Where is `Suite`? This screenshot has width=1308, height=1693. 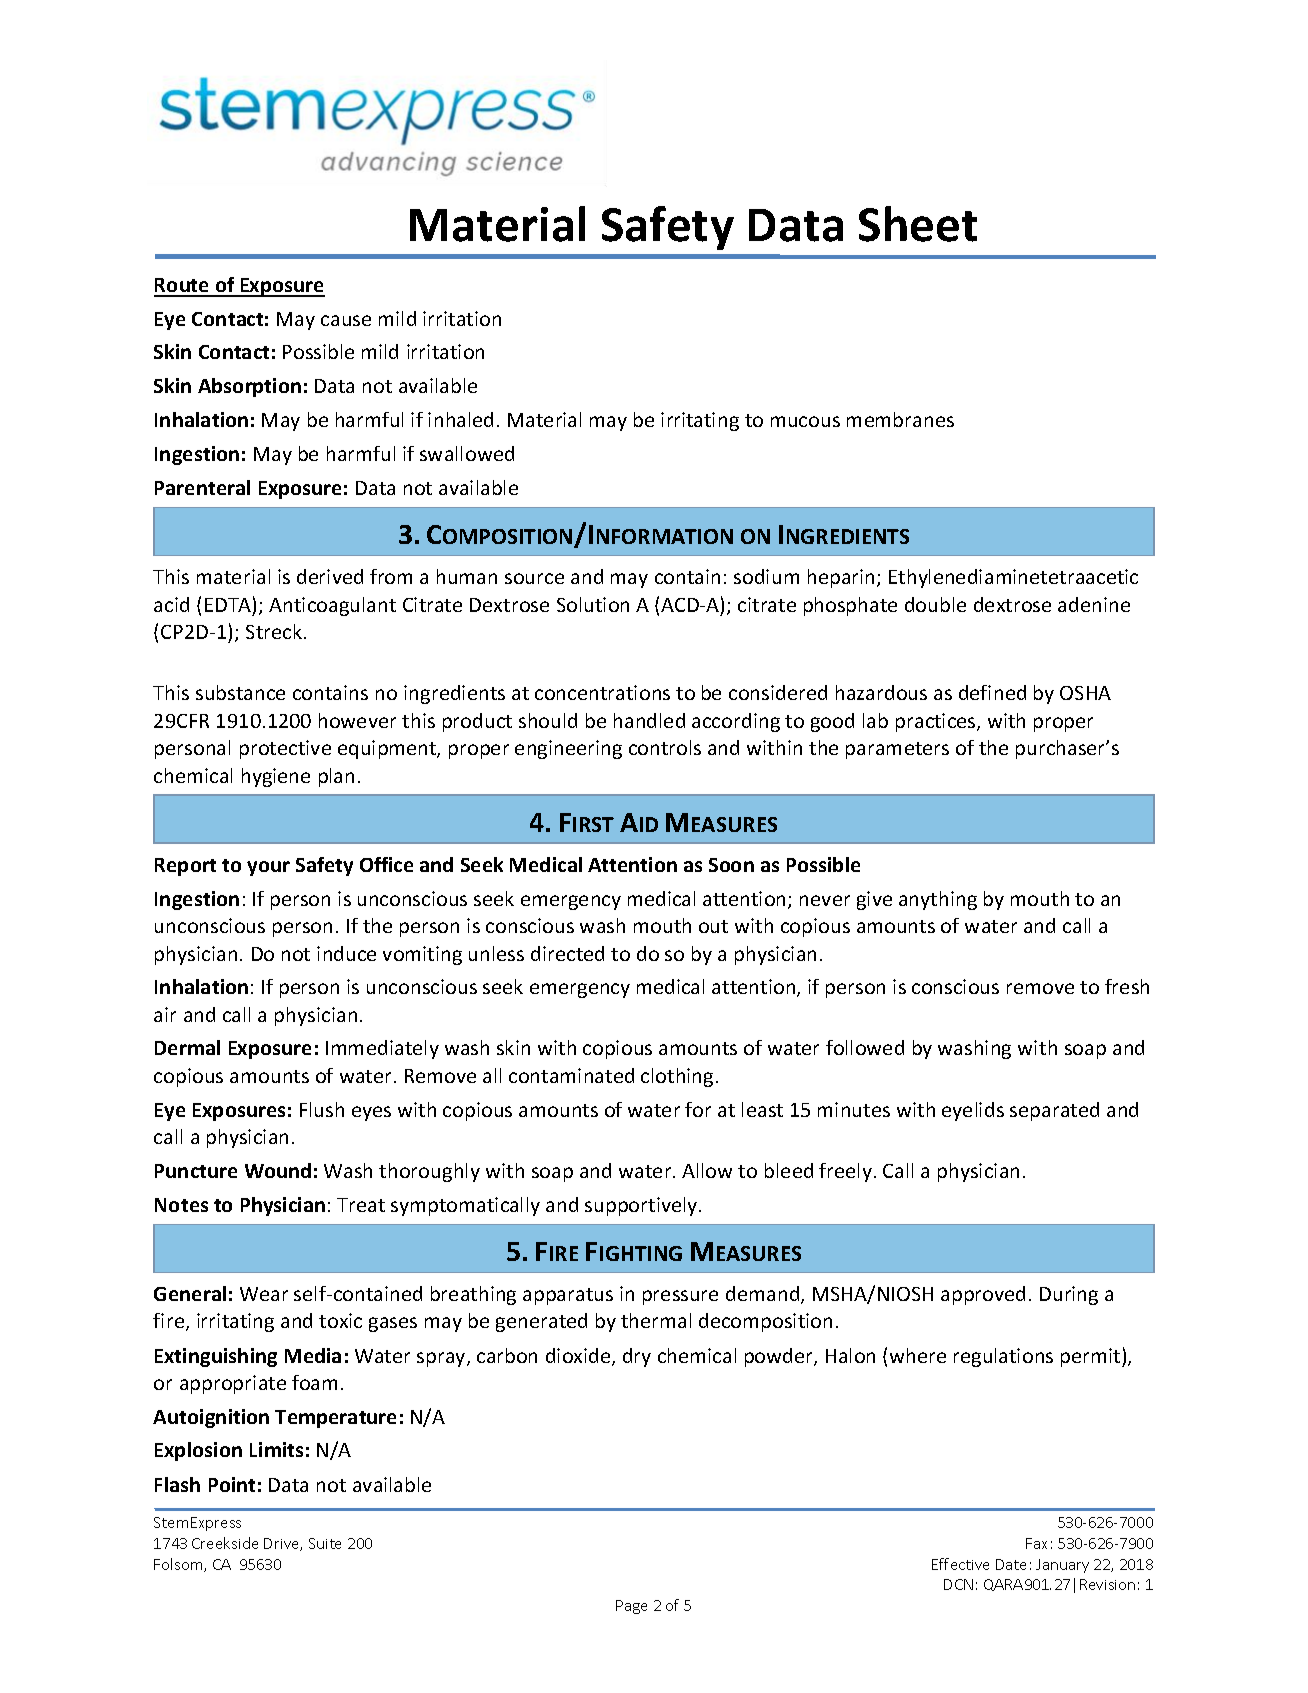 Suite is located at coordinates (325, 1543).
